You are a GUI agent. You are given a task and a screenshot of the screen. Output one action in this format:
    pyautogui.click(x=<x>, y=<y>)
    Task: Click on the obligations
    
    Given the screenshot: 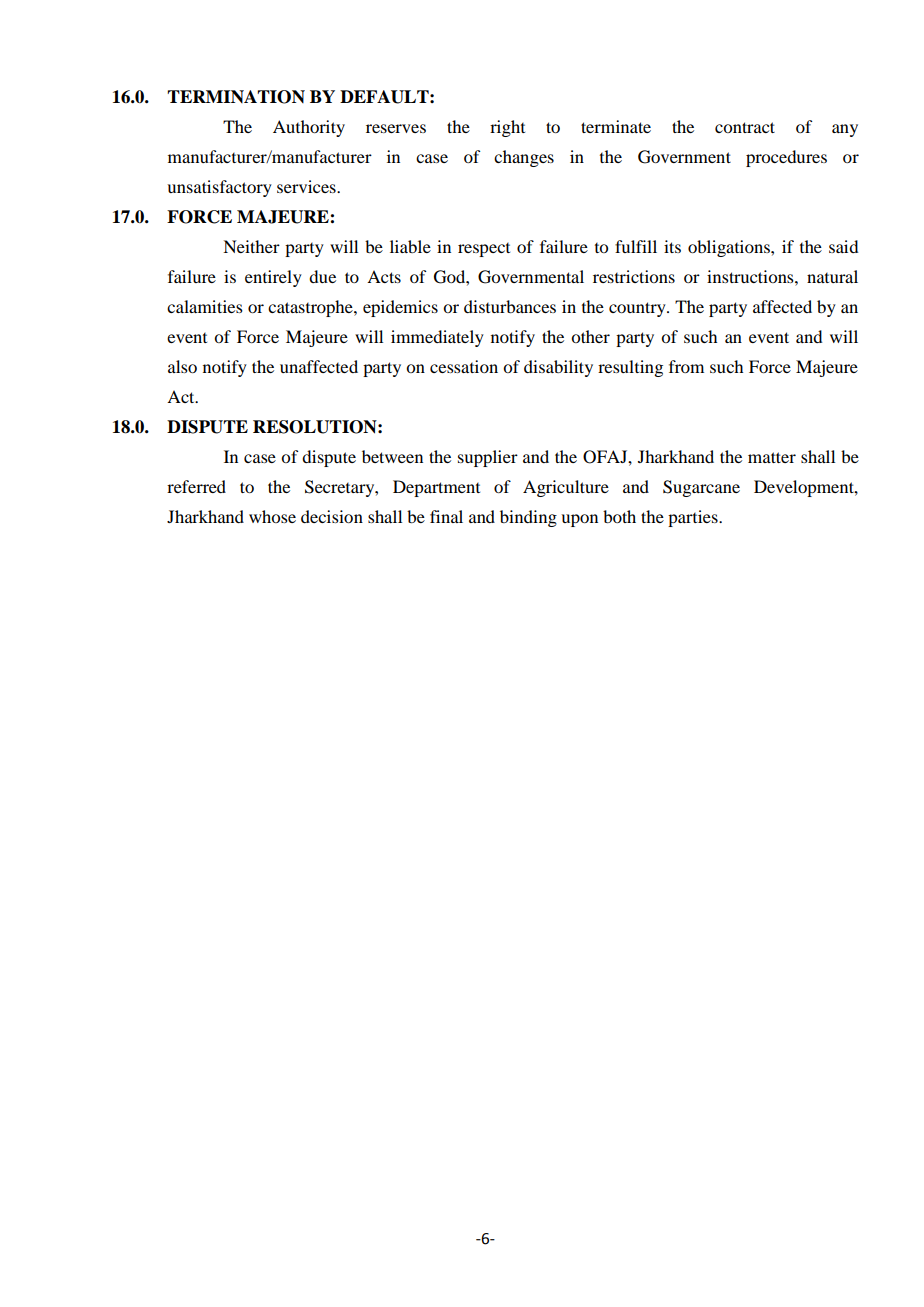 What is the action you would take?
    pyautogui.click(x=730, y=248)
